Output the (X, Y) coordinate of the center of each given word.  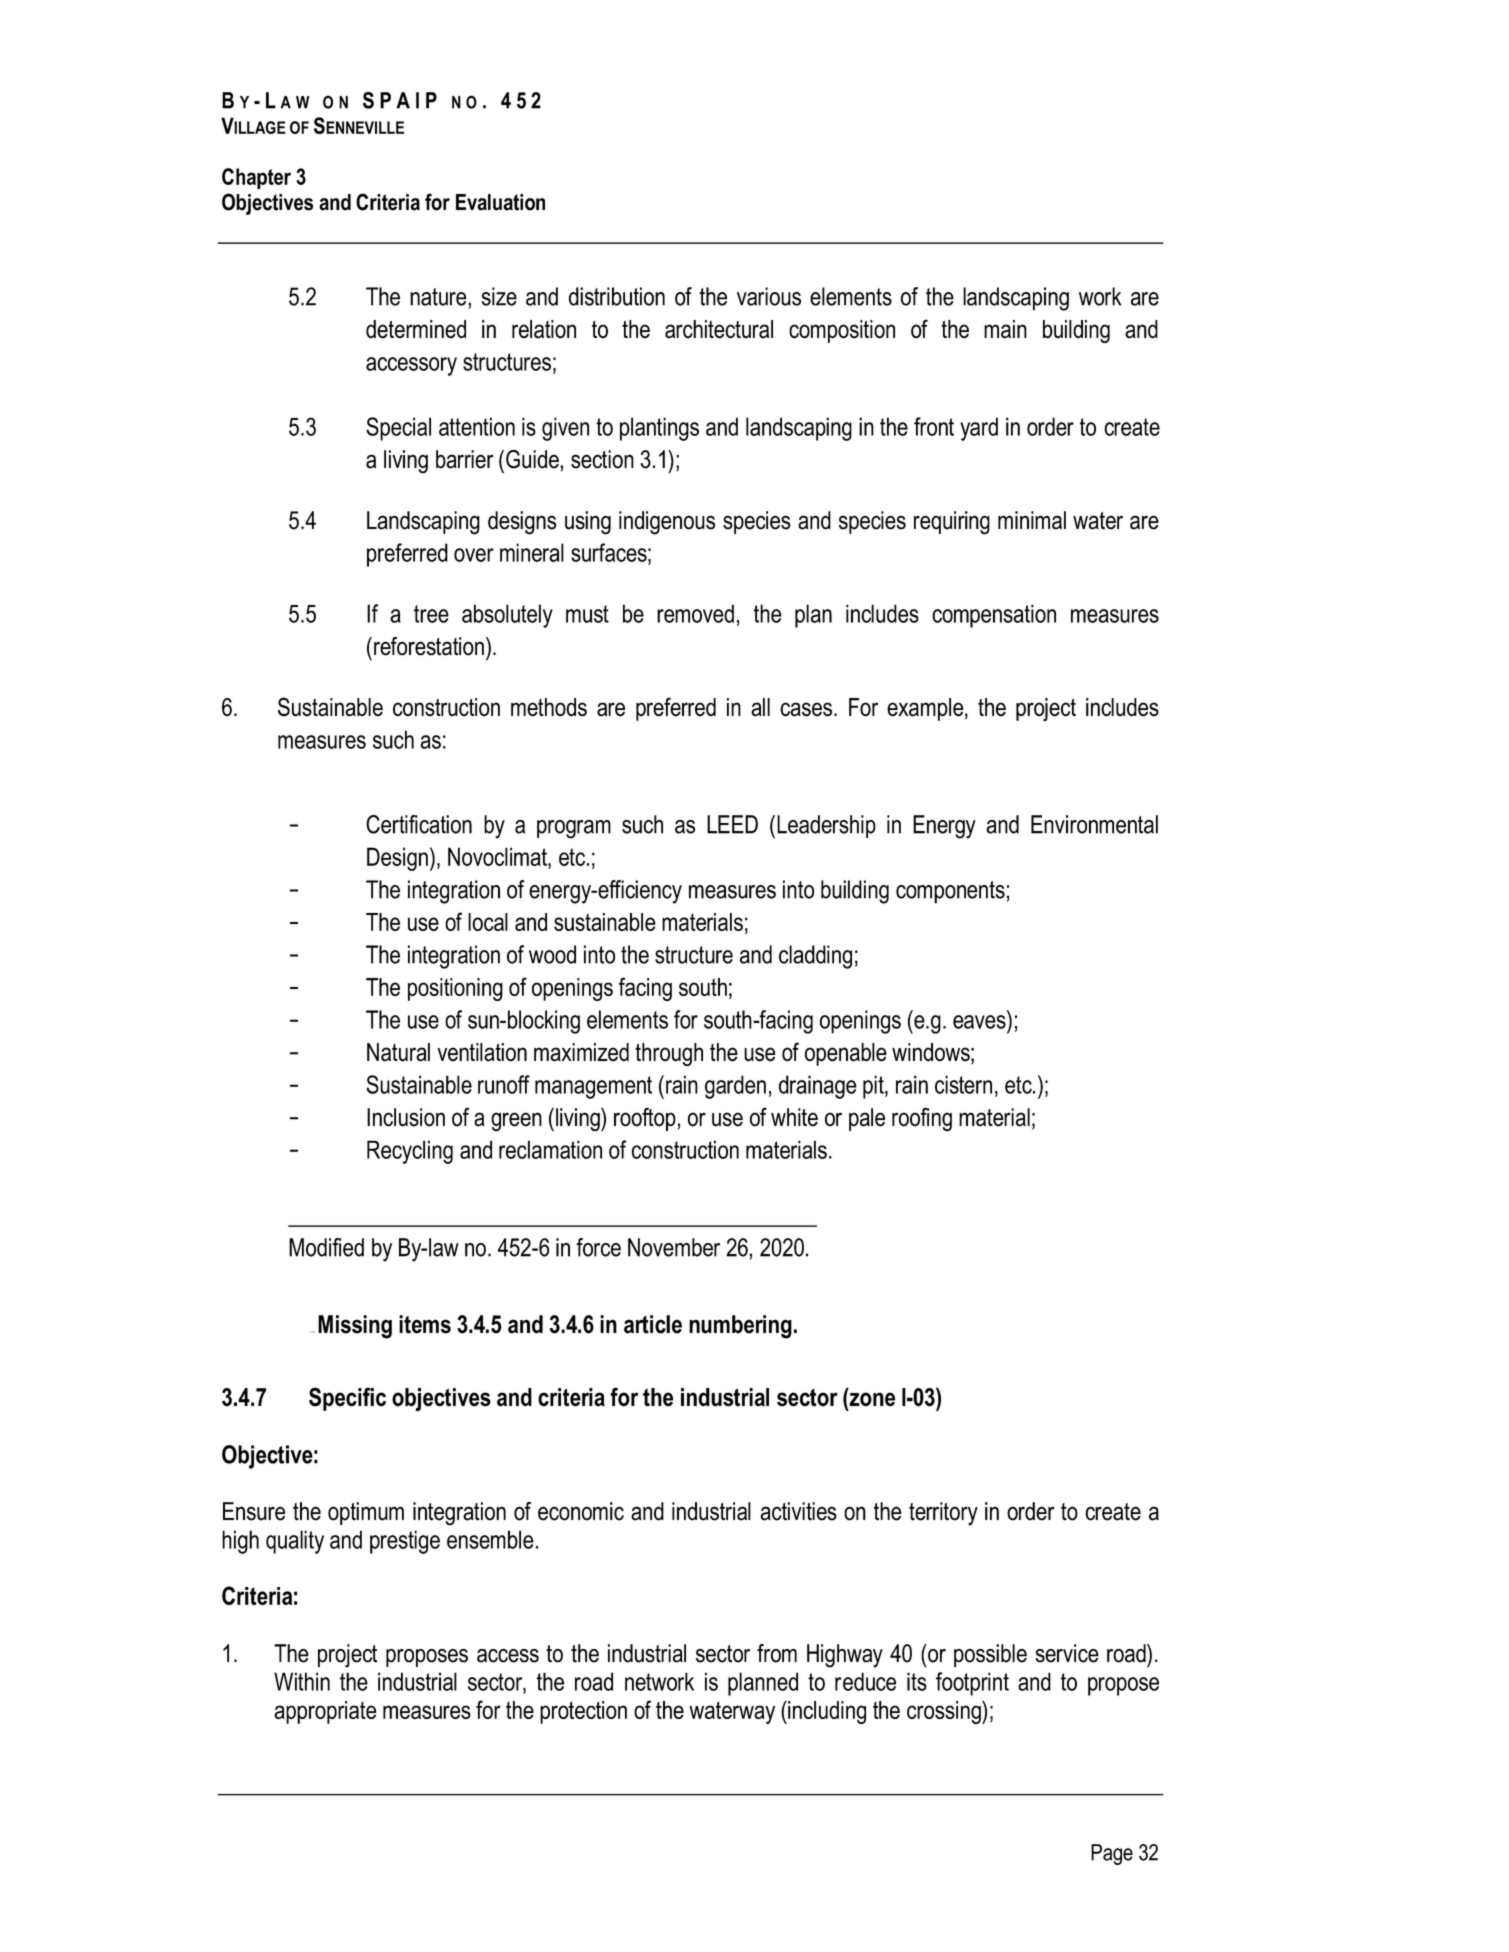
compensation (994, 616)
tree (431, 614)
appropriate (325, 1712)
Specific (347, 1399)
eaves (979, 1022)
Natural (398, 1052)
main (1005, 329)
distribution (617, 296)
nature (439, 297)
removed (695, 613)
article (653, 1324)
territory (943, 1514)
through (669, 1054)
